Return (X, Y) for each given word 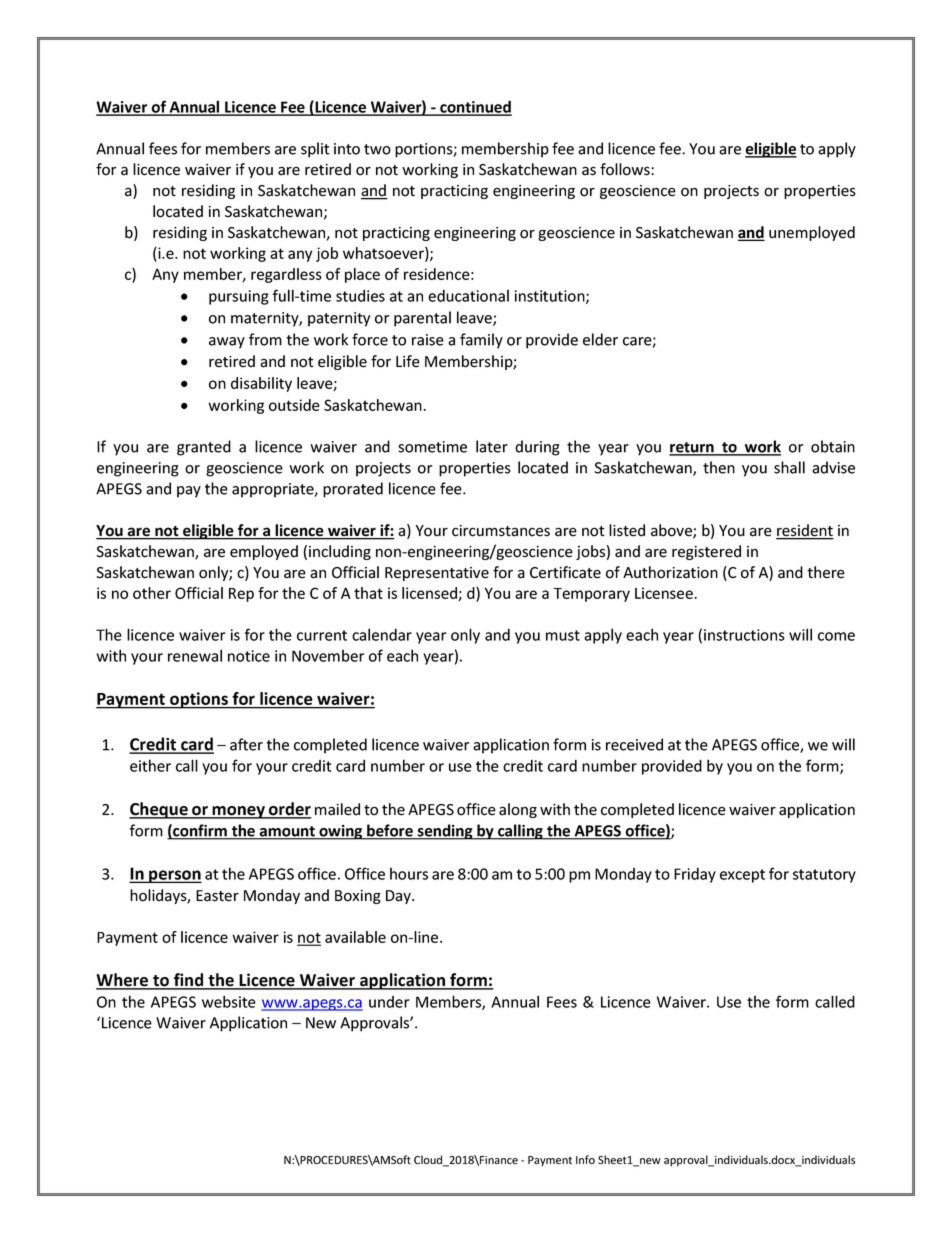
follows (626, 169)
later (492, 446)
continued (475, 107)
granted (204, 448)
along (518, 810)
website (229, 1001)
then (719, 467)
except (742, 876)
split (315, 150)
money (238, 812)
